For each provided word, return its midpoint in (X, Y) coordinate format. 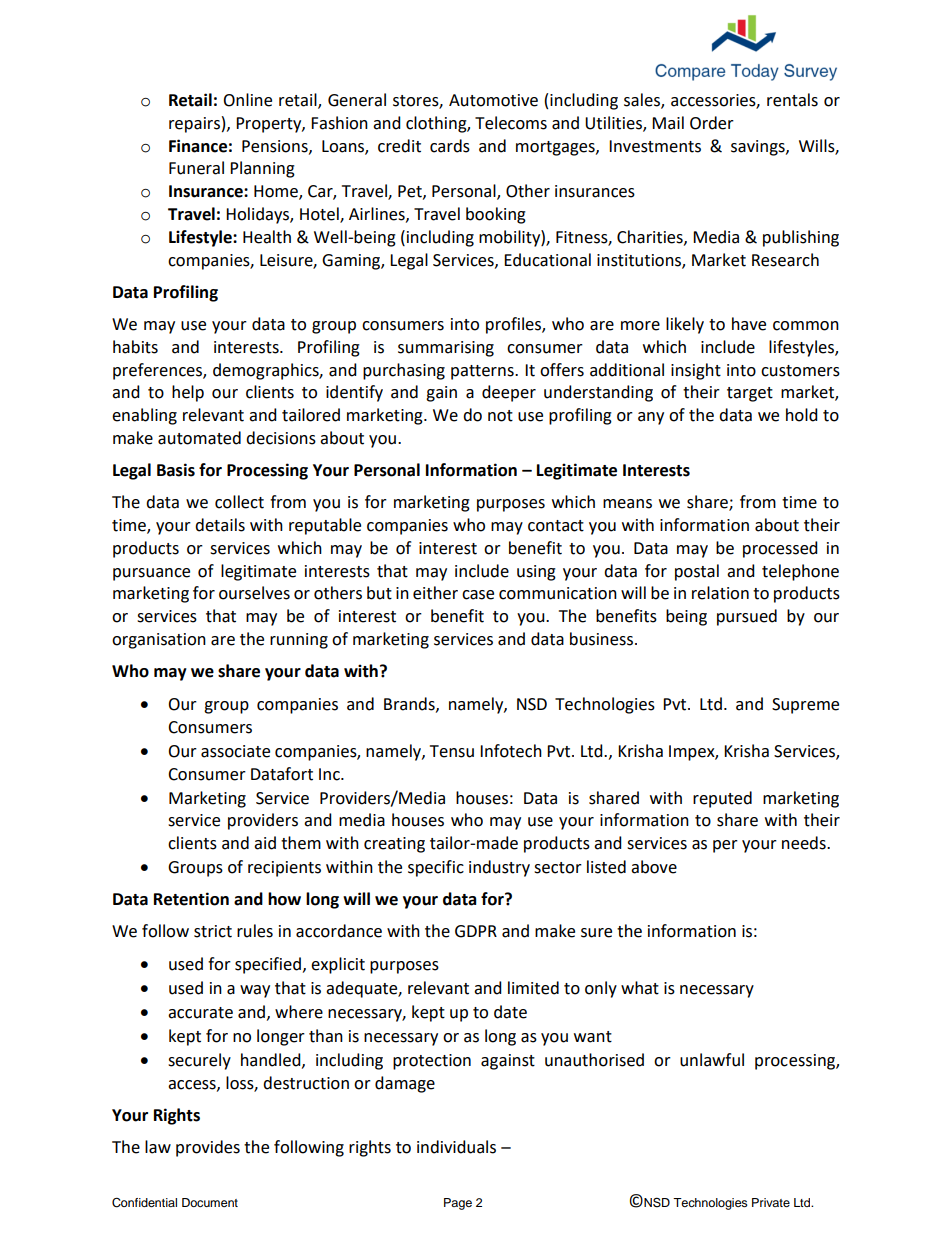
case (478, 595)
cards (450, 146)
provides (208, 1148)
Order (712, 123)
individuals (456, 1147)
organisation (159, 641)
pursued (747, 617)
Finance (198, 146)
